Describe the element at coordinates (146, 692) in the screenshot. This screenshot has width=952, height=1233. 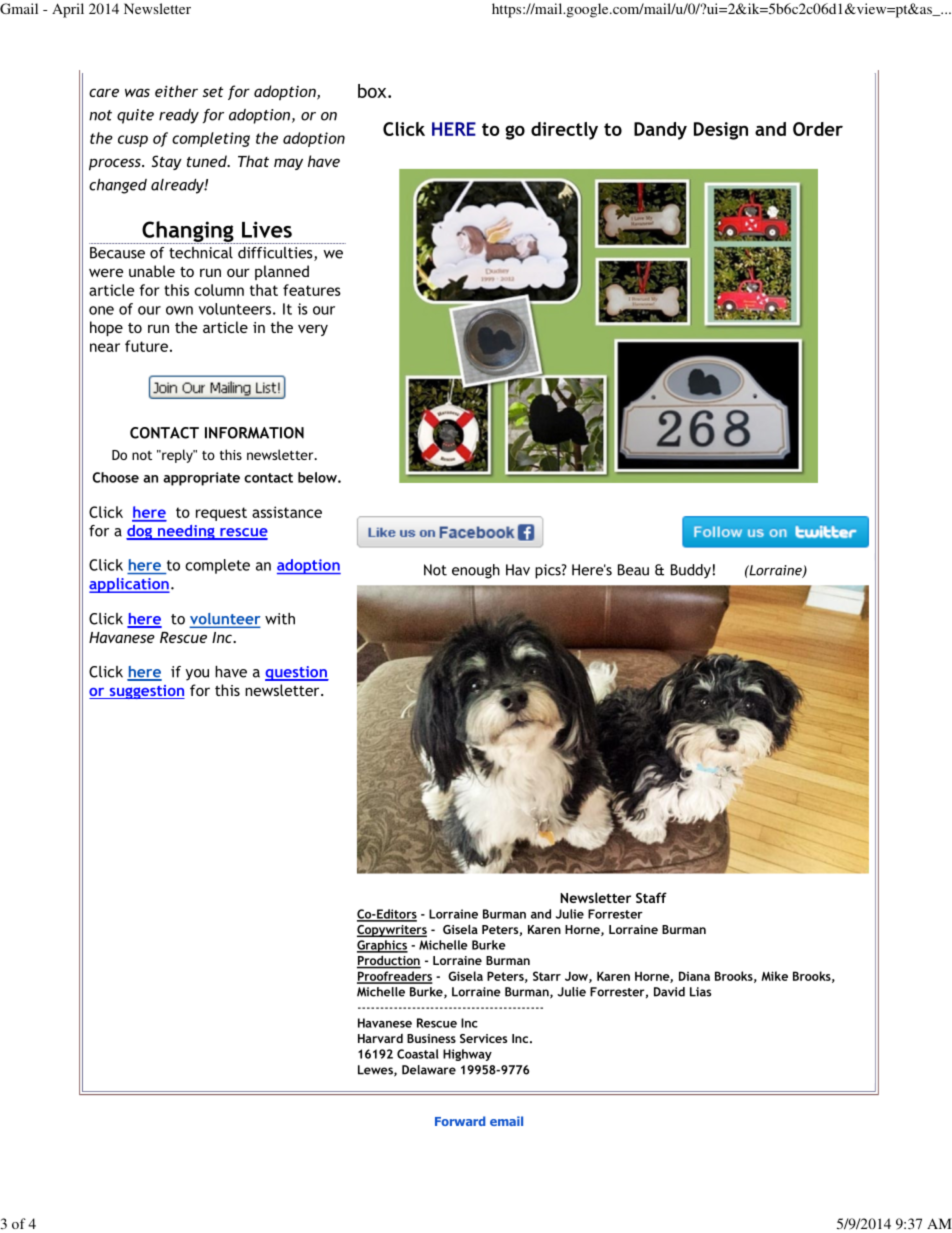
I see `suggestion` at that location.
